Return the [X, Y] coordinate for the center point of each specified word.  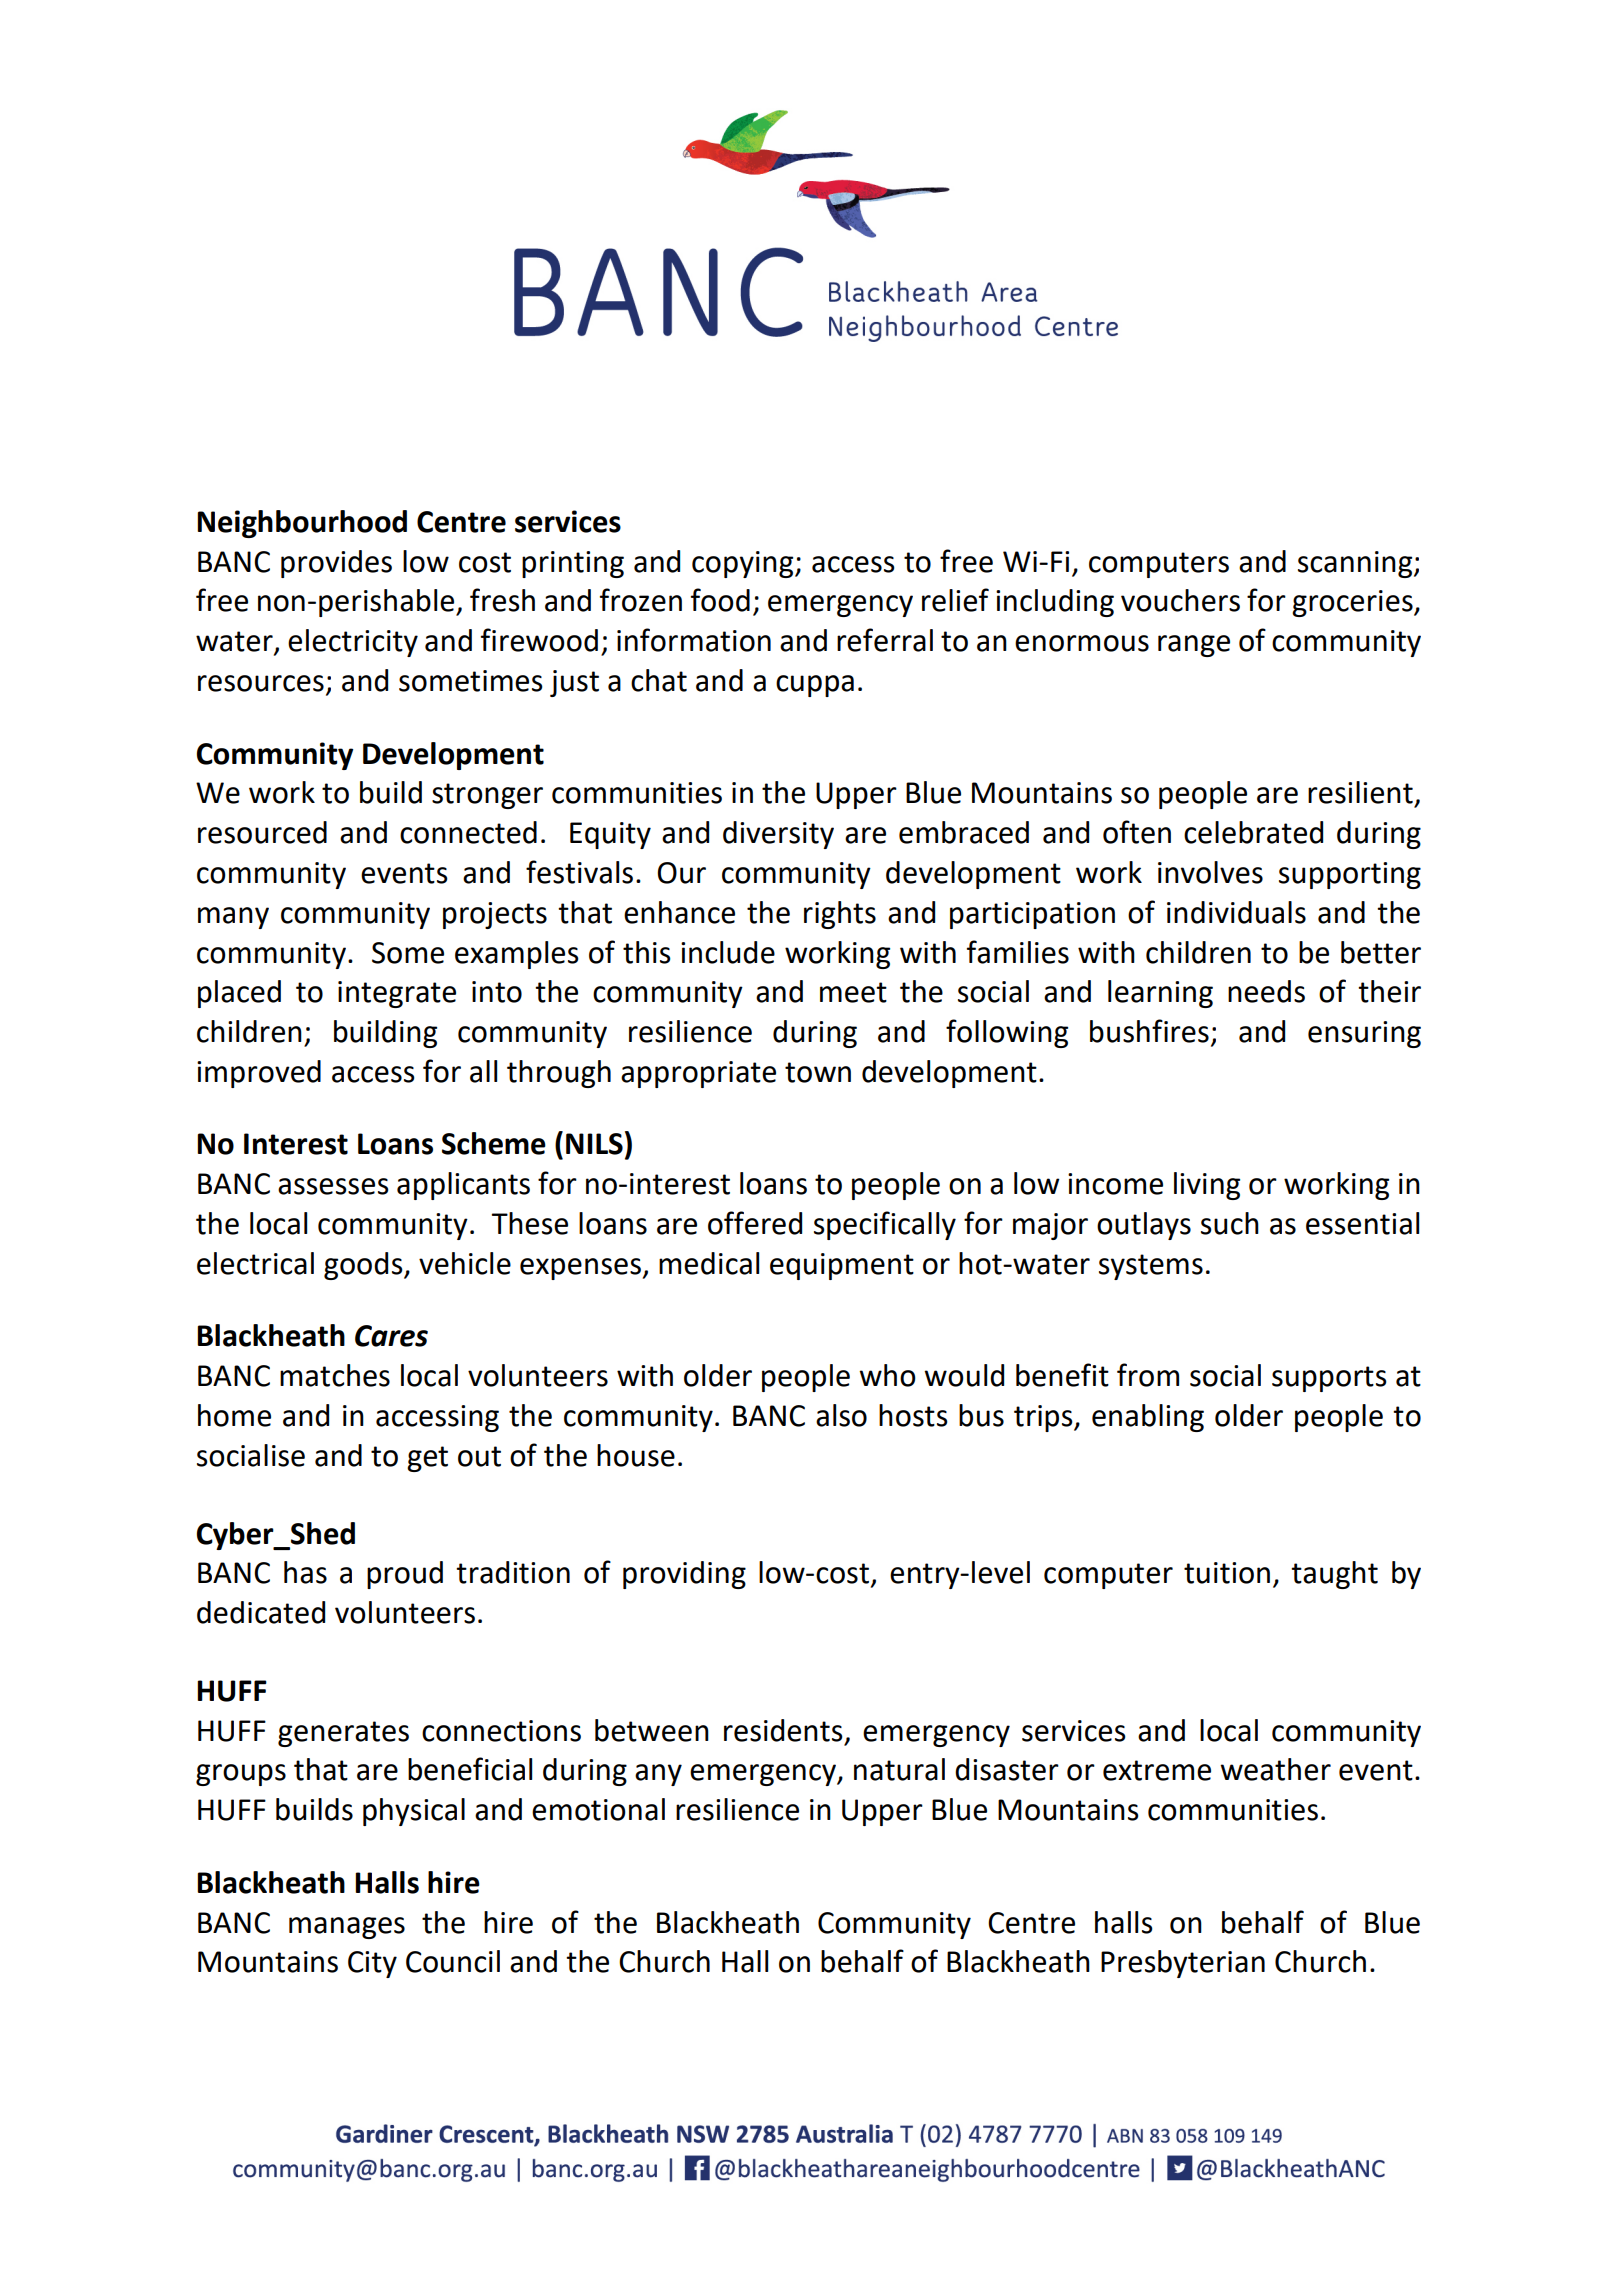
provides [336, 564]
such [1230, 1223]
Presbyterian [1183, 1964]
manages [347, 1928]
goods [364, 1266]
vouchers [1180, 600]
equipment [842, 1266]
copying [744, 564]
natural [899, 1769]
